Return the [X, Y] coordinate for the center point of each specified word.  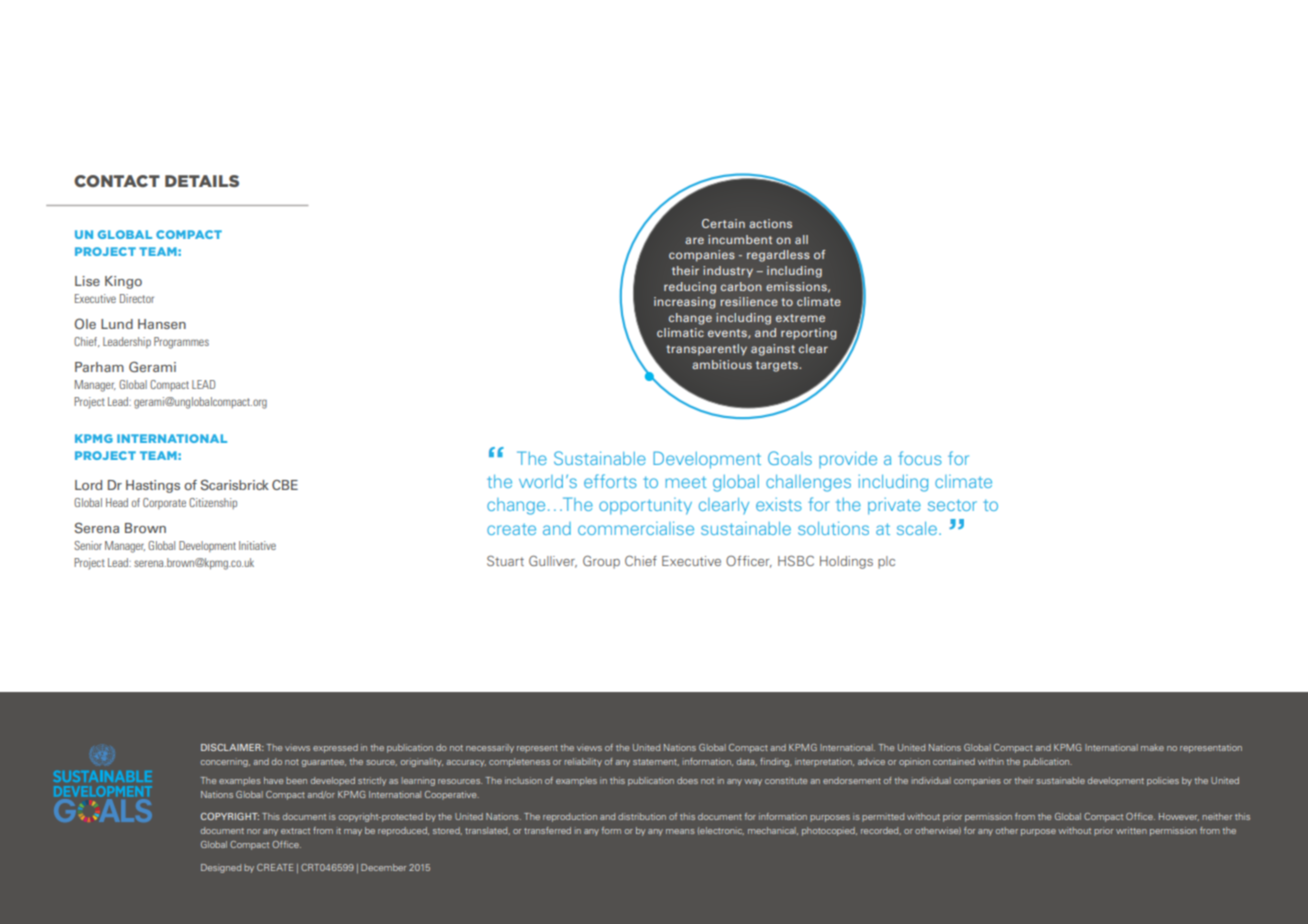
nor [254, 831]
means [680, 831]
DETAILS [202, 181]
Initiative [257, 545]
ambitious [722, 364]
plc [886, 562]
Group [601, 562]
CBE [285, 485]
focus [920, 458]
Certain [723, 223]
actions [770, 223]
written [1131, 830]
